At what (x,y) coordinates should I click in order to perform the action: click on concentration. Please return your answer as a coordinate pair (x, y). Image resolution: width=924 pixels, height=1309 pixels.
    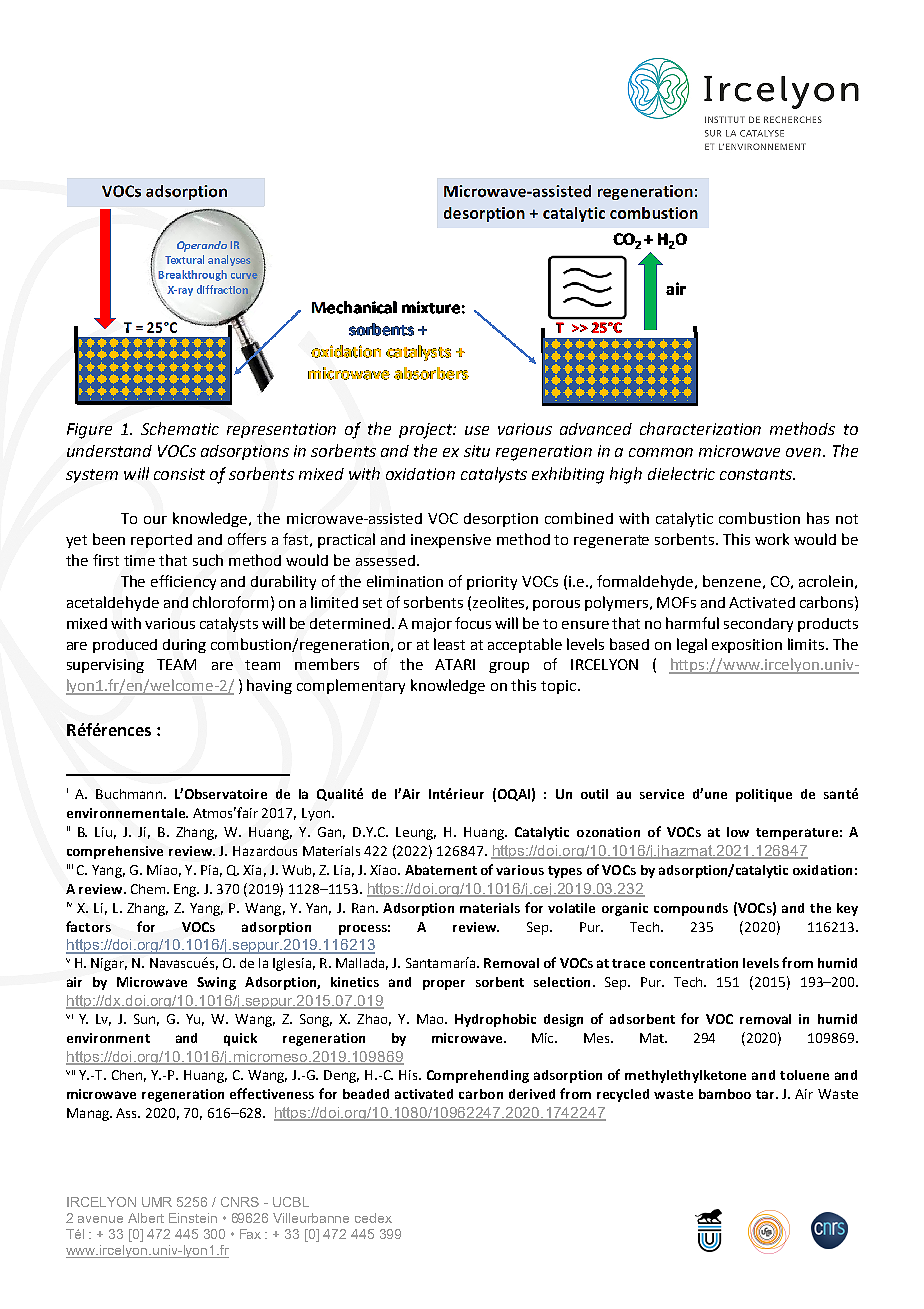
    Looking at the image, I should click on (694, 963).
